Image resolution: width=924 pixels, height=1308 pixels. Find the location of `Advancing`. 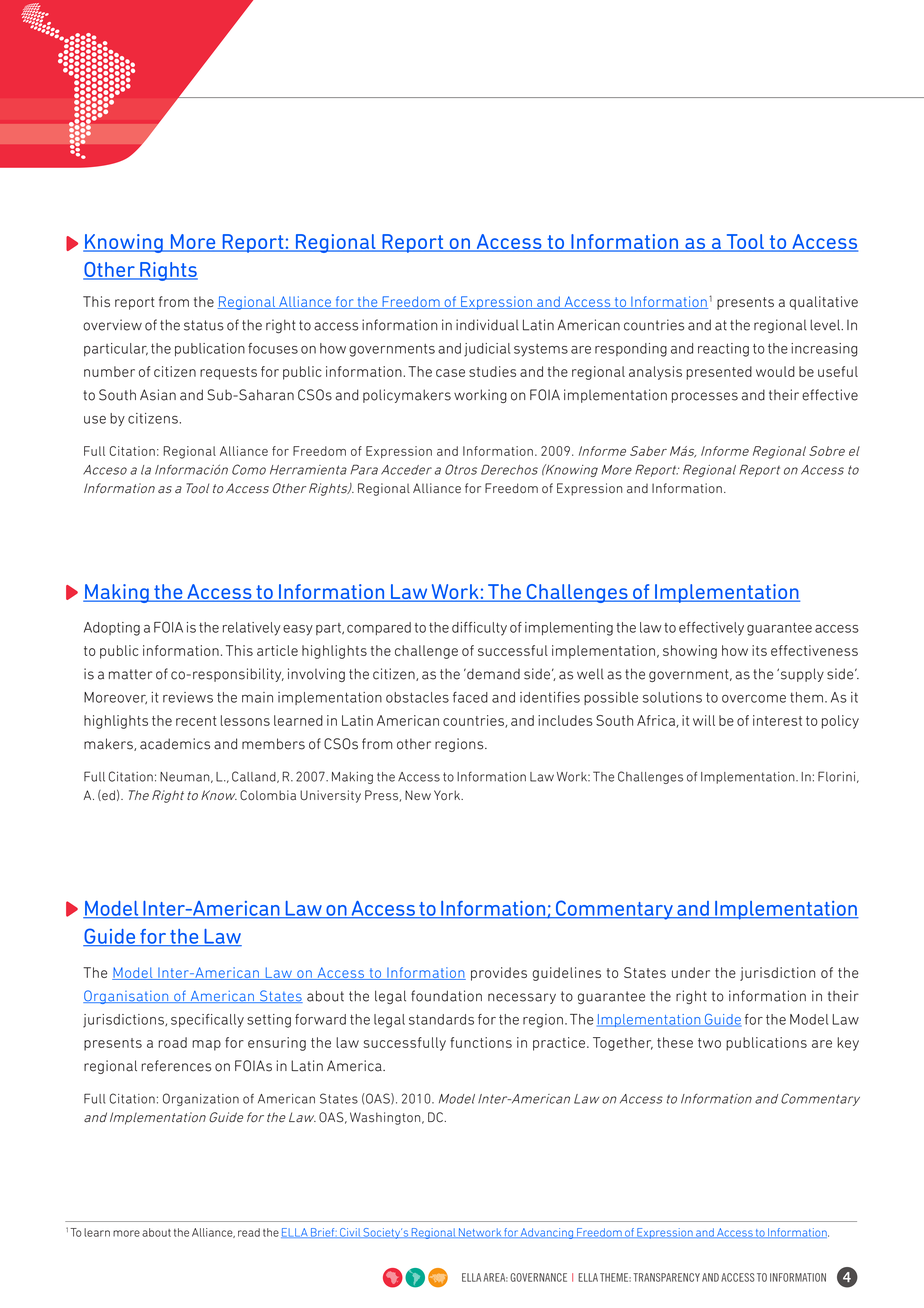

Advancing is located at coordinates (547, 1233).
